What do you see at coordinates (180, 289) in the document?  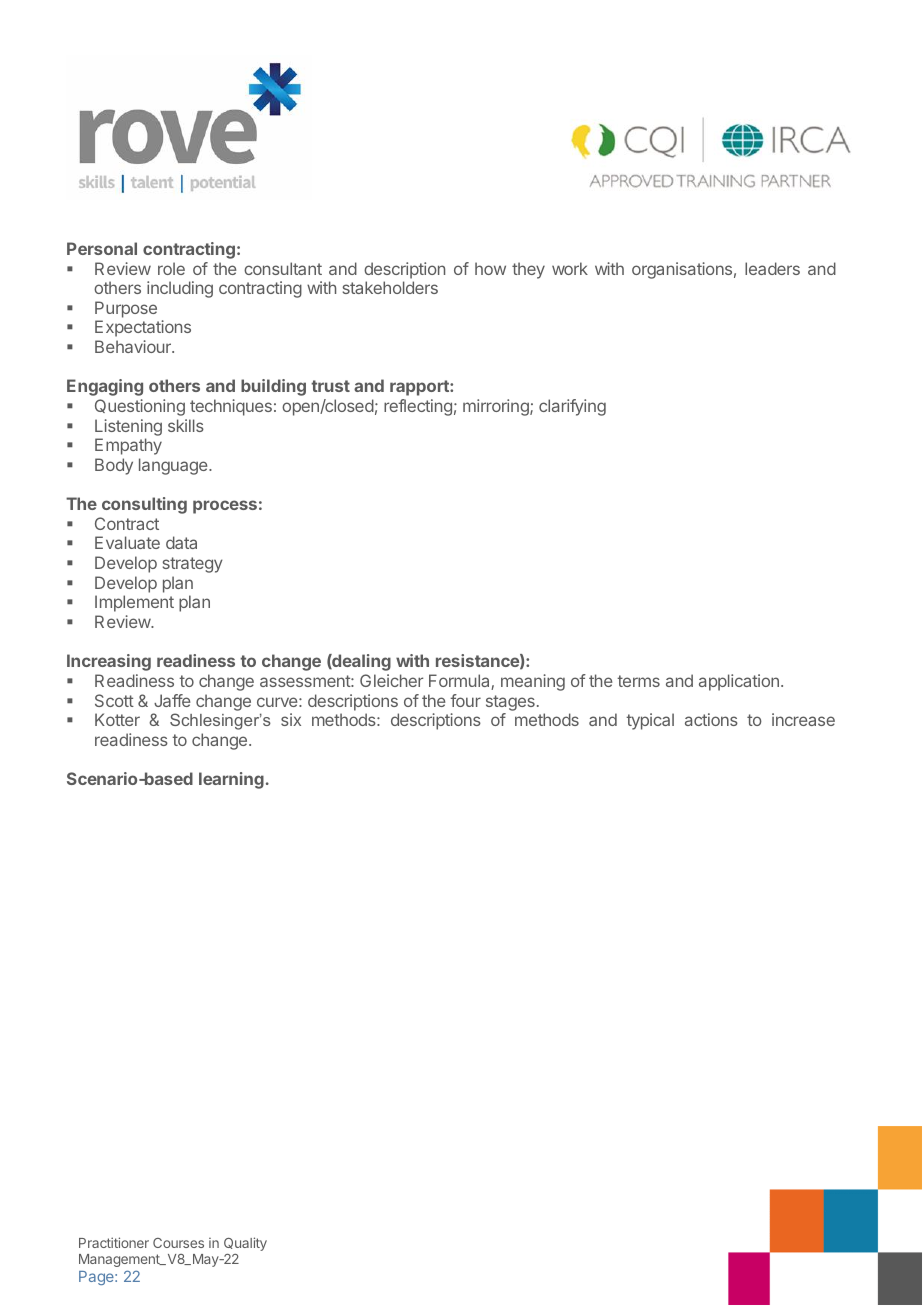 I see `including` at bounding box center [180, 289].
